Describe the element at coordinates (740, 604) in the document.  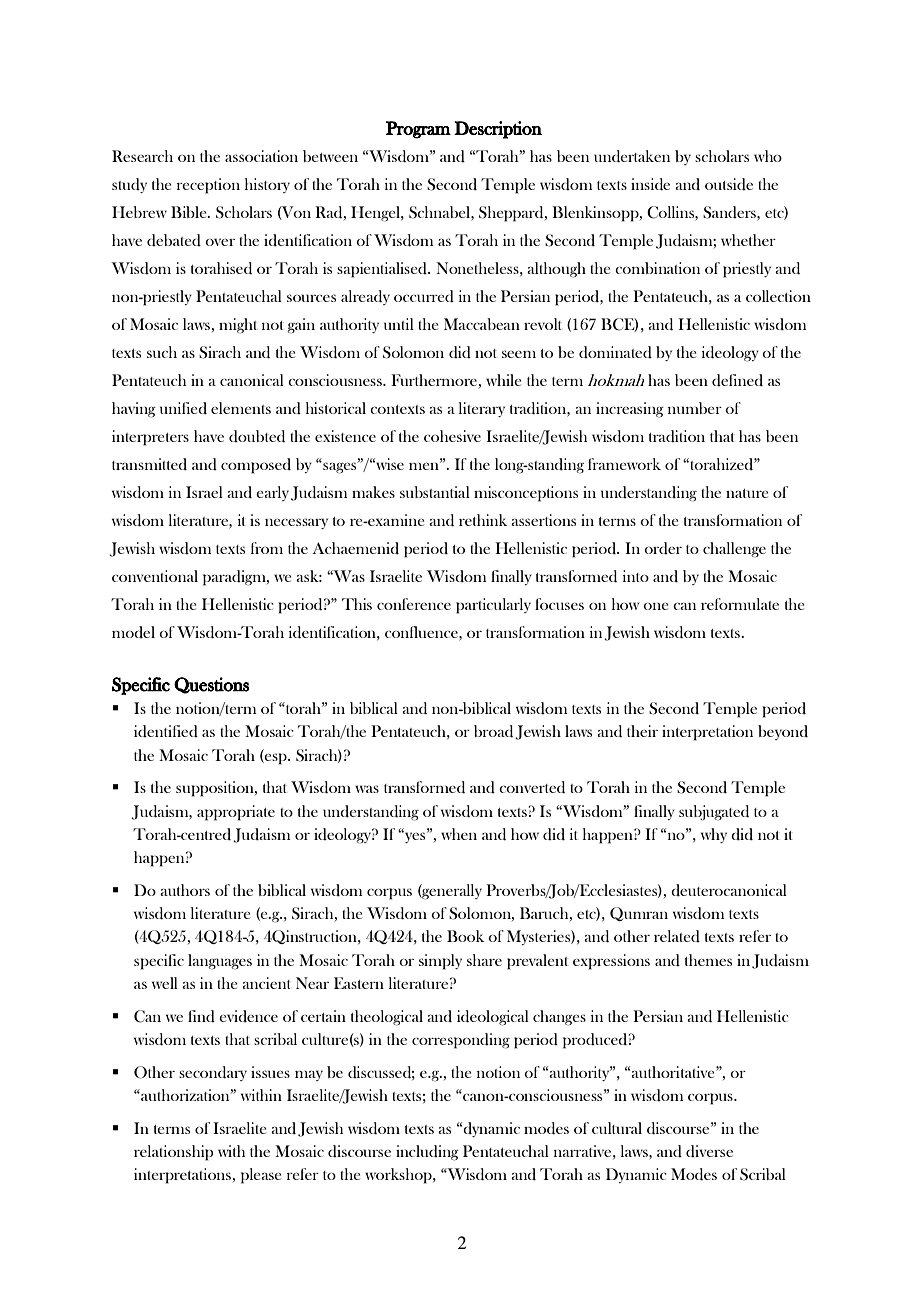
I see `reformulate` at that location.
